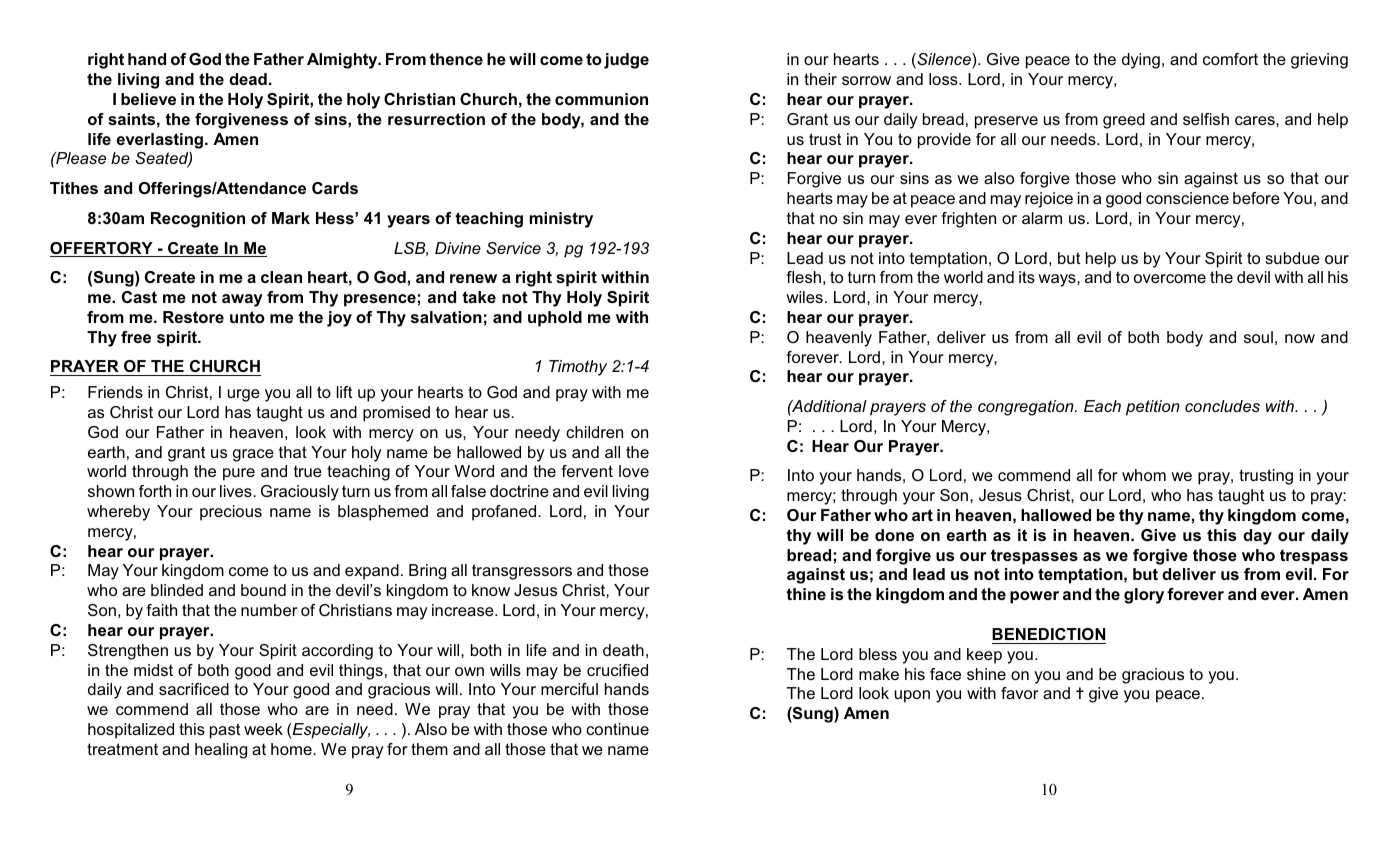 The width and height of the screenshot is (1400, 849). What do you see at coordinates (198, 220) in the screenshot?
I see `Recognition` at bounding box center [198, 220].
